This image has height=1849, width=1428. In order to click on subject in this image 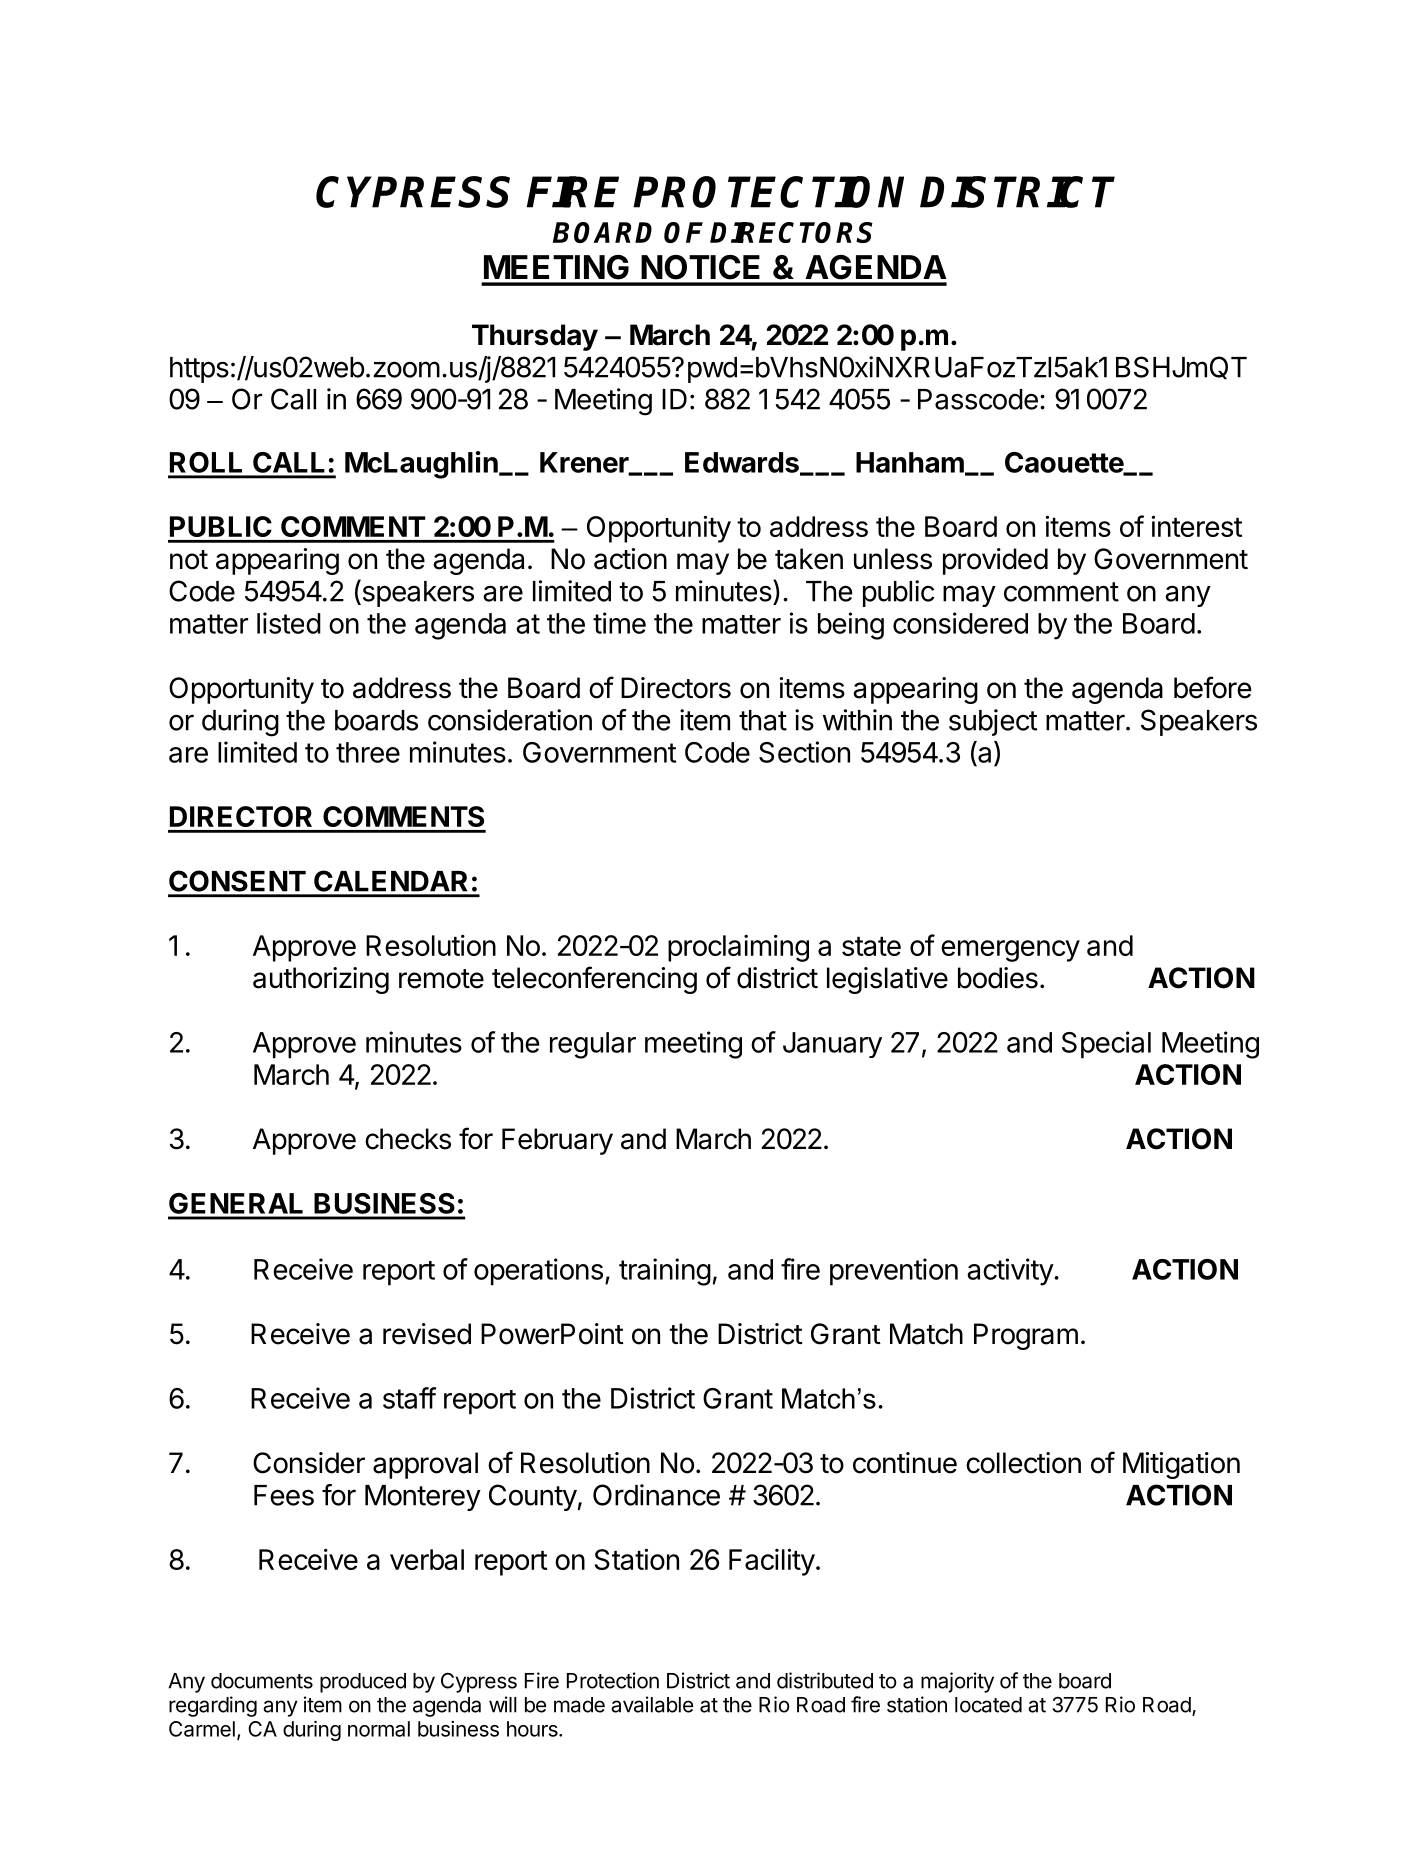, I will do `click(993, 722)`.
